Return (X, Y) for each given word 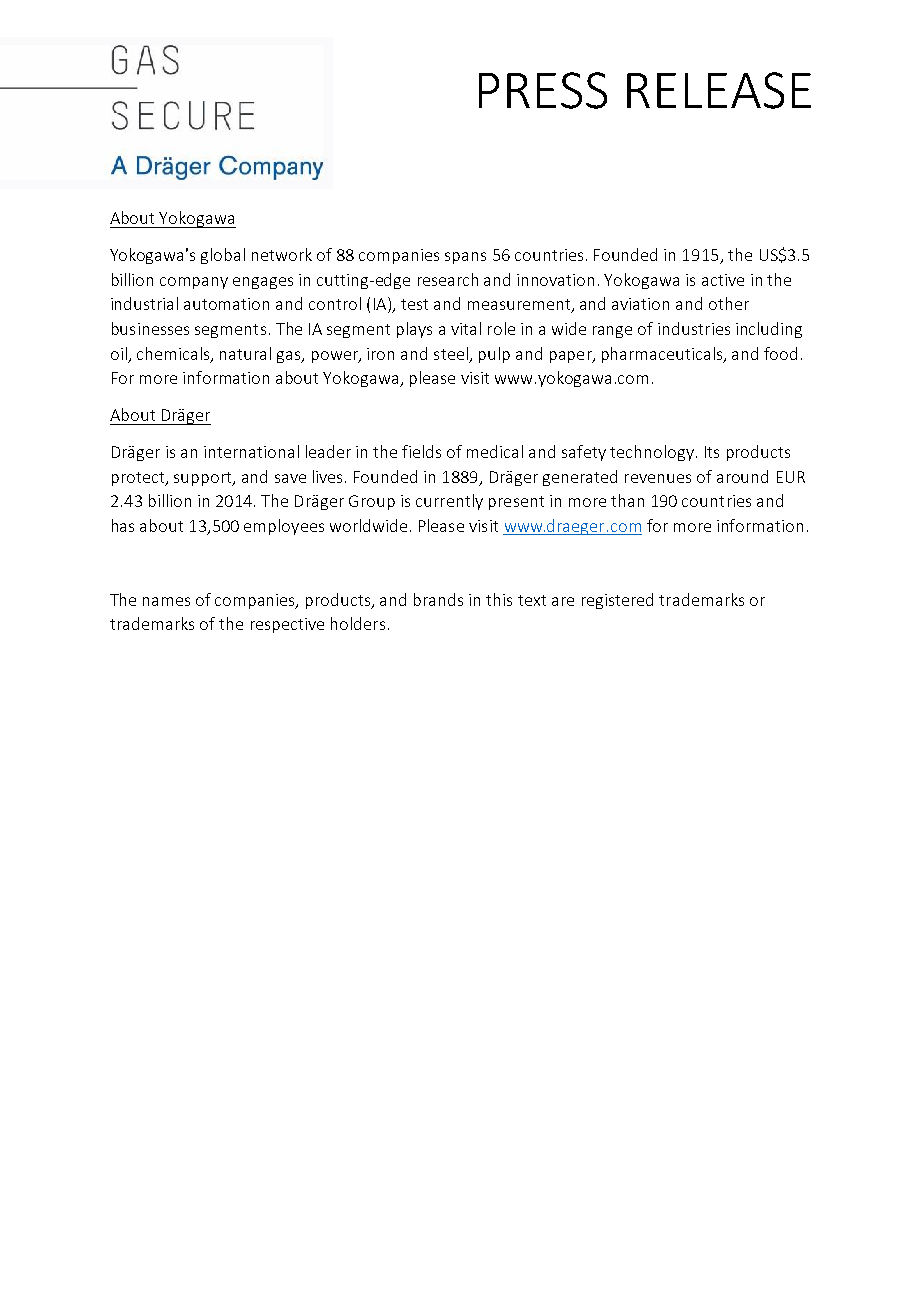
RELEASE (719, 90)
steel (451, 353)
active (723, 280)
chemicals (174, 354)
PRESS (543, 90)
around (742, 476)
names (166, 601)
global (223, 256)
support (204, 479)
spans (465, 258)
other (729, 303)
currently (449, 502)
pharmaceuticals (663, 355)
